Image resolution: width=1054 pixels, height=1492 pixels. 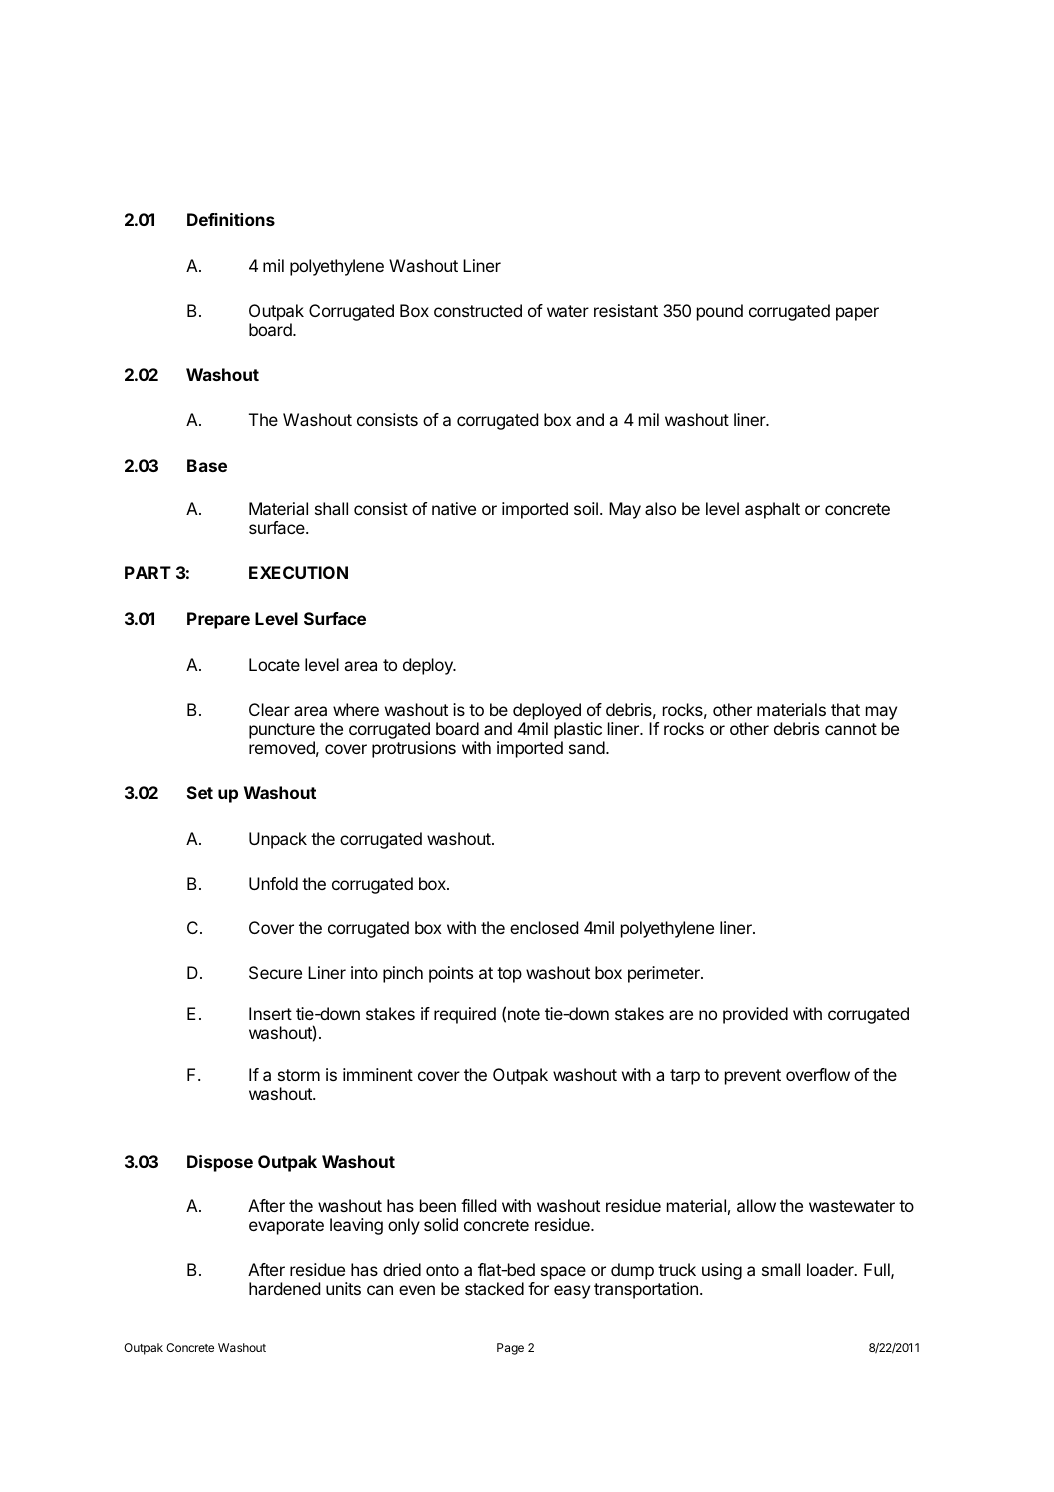 I want to click on pound, so click(x=720, y=312).
